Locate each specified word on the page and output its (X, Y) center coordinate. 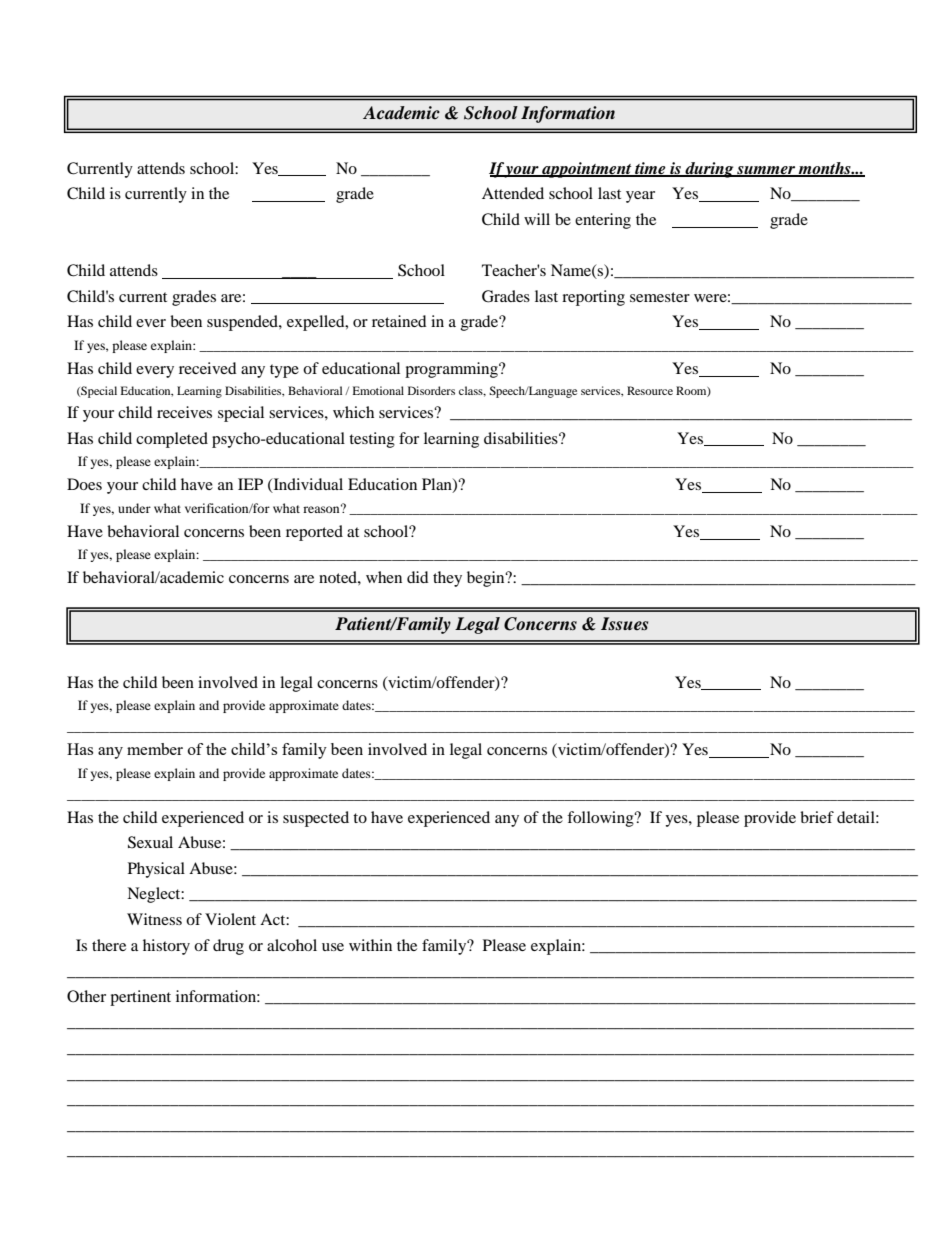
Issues (624, 624)
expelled (317, 323)
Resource (650, 390)
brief (817, 817)
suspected (316, 819)
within (370, 945)
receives (184, 412)
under (134, 508)
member (155, 749)
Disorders (431, 390)
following (601, 819)
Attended (513, 193)
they (447, 579)
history (166, 947)
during (709, 170)
